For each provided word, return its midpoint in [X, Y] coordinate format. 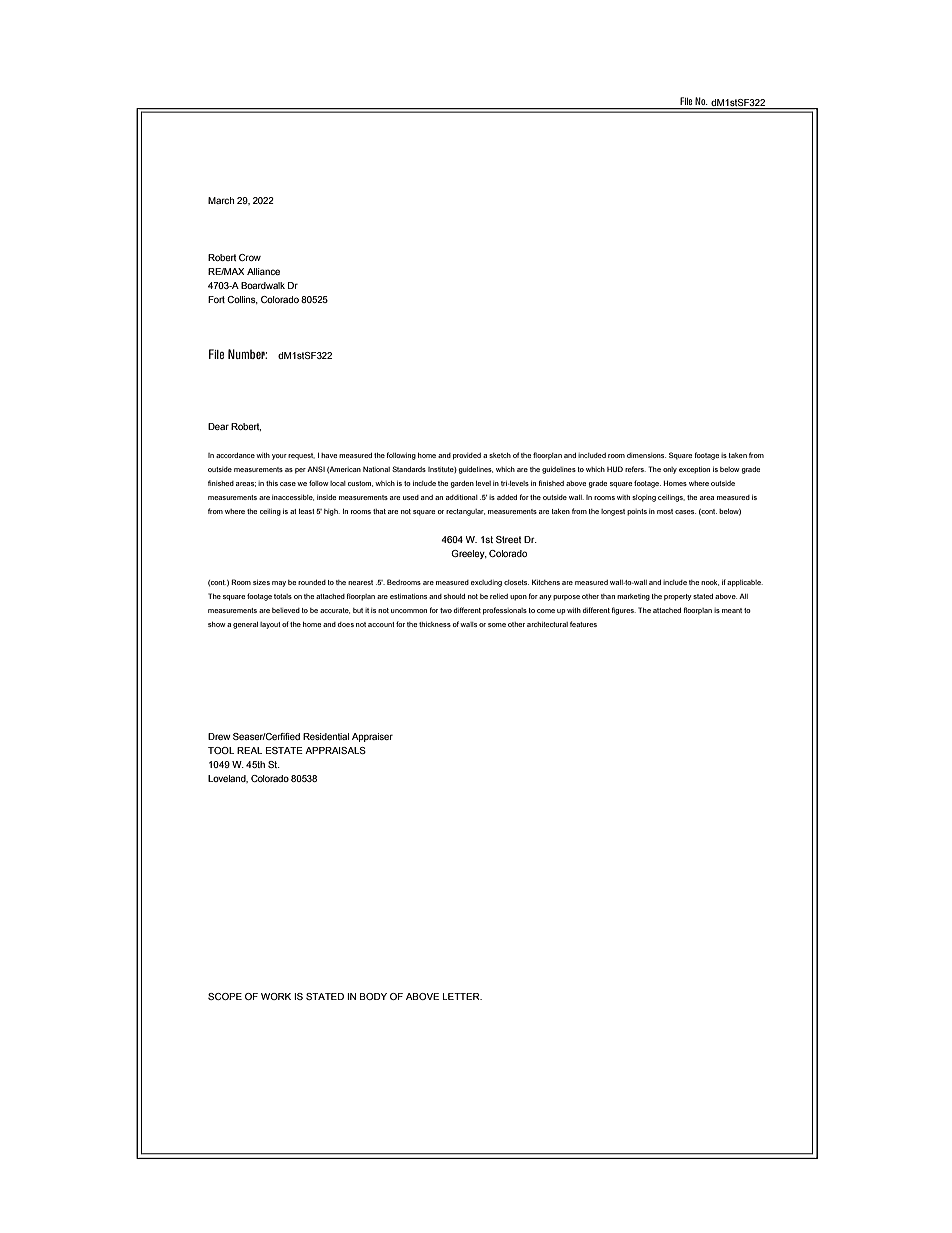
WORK [276, 996]
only [670, 470]
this [272, 483]
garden [462, 484]
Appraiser [372, 737]
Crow [250, 257]
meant [732, 610]
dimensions [646, 455]
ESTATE [284, 750]
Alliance [263, 271]
